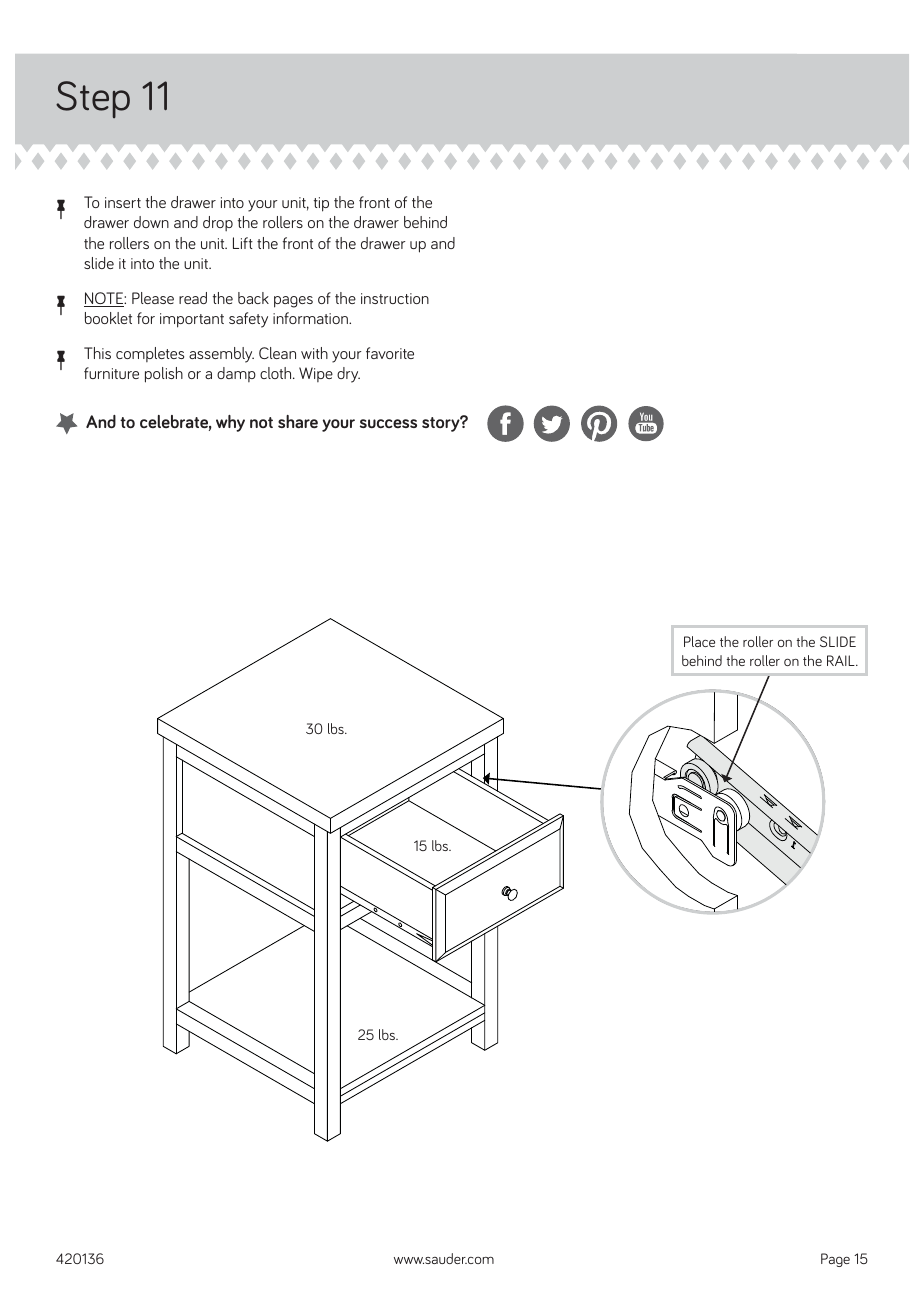 The image size is (924, 1308). What do you see at coordinates (388, 423) in the document?
I see `success` at bounding box center [388, 423].
